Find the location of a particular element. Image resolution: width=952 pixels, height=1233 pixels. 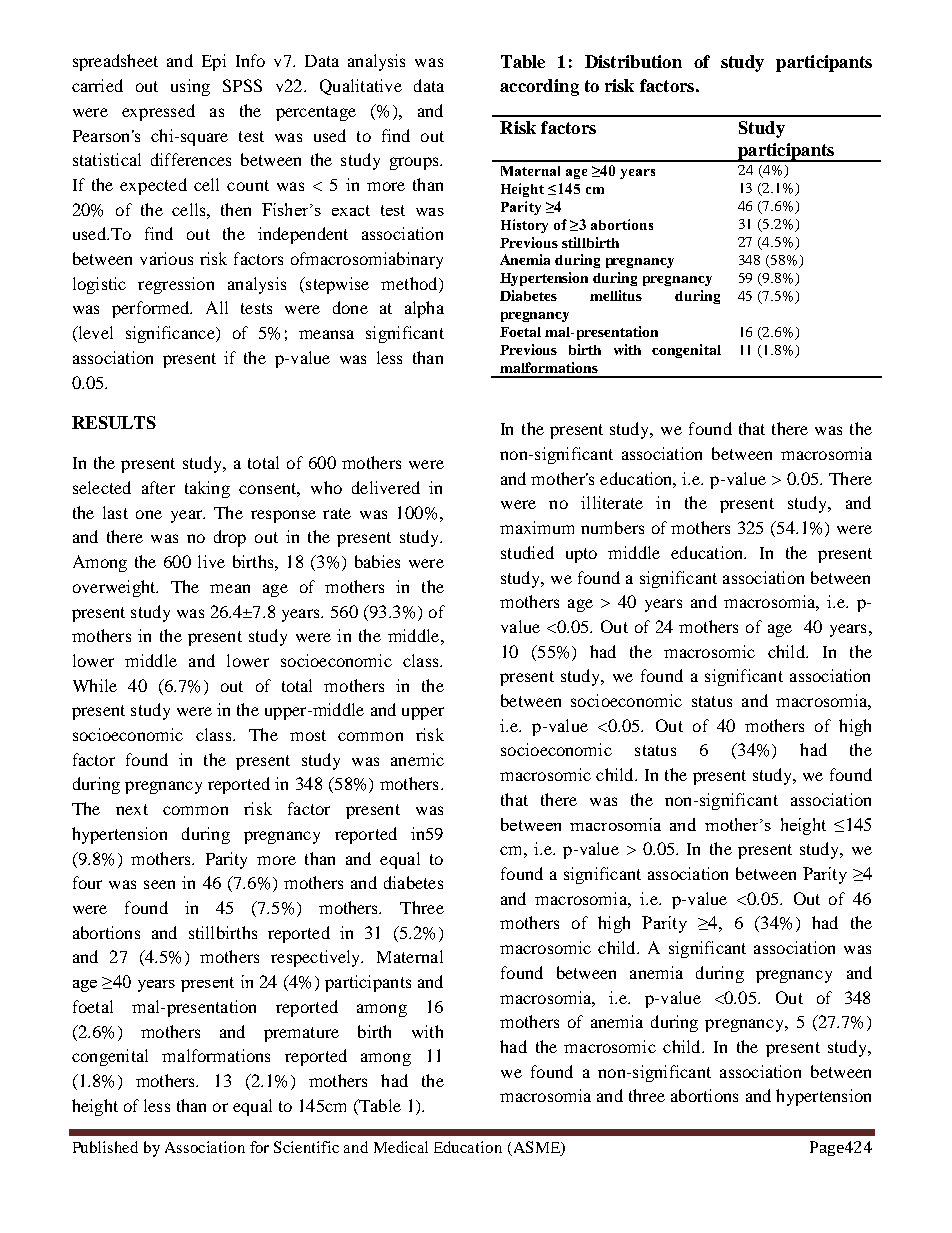

Medical is located at coordinates (401, 1147).
